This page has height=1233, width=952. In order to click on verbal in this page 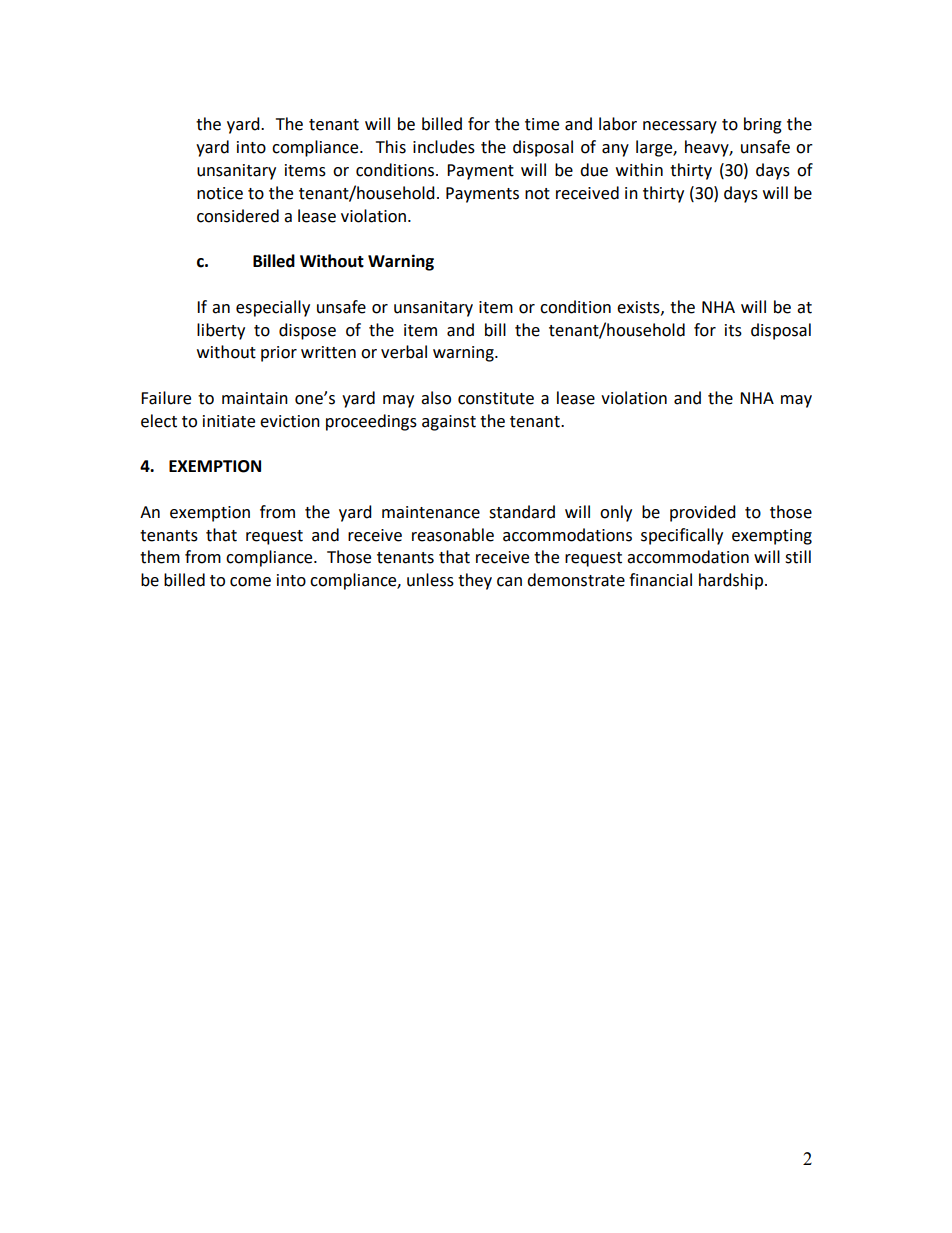, I will do `click(404, 352)`.
